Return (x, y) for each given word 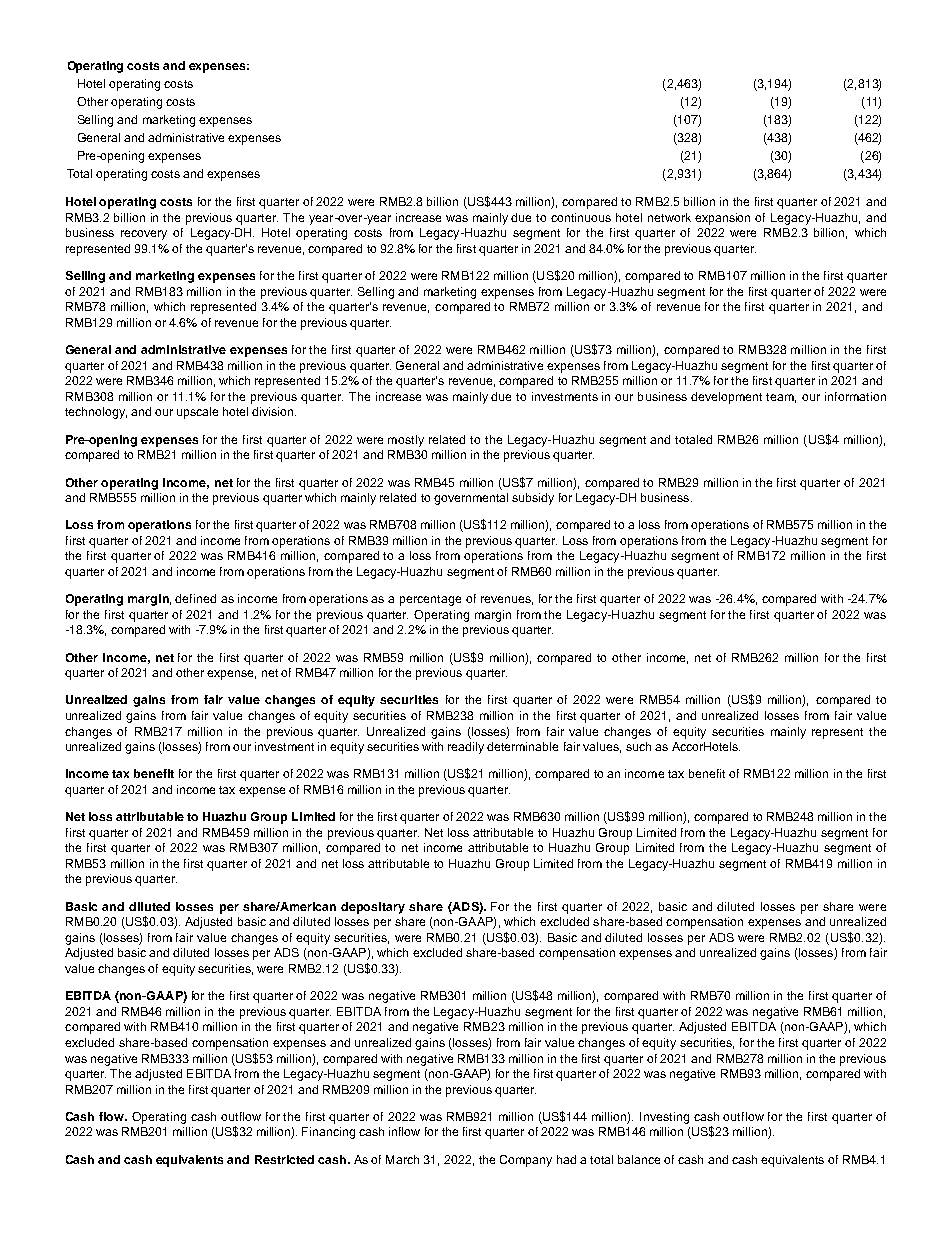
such (638, 746)
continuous (581, 217)
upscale (197, 413)
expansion (722, 219)
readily (466, 748)
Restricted (284, 1159)
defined (195, 598)
